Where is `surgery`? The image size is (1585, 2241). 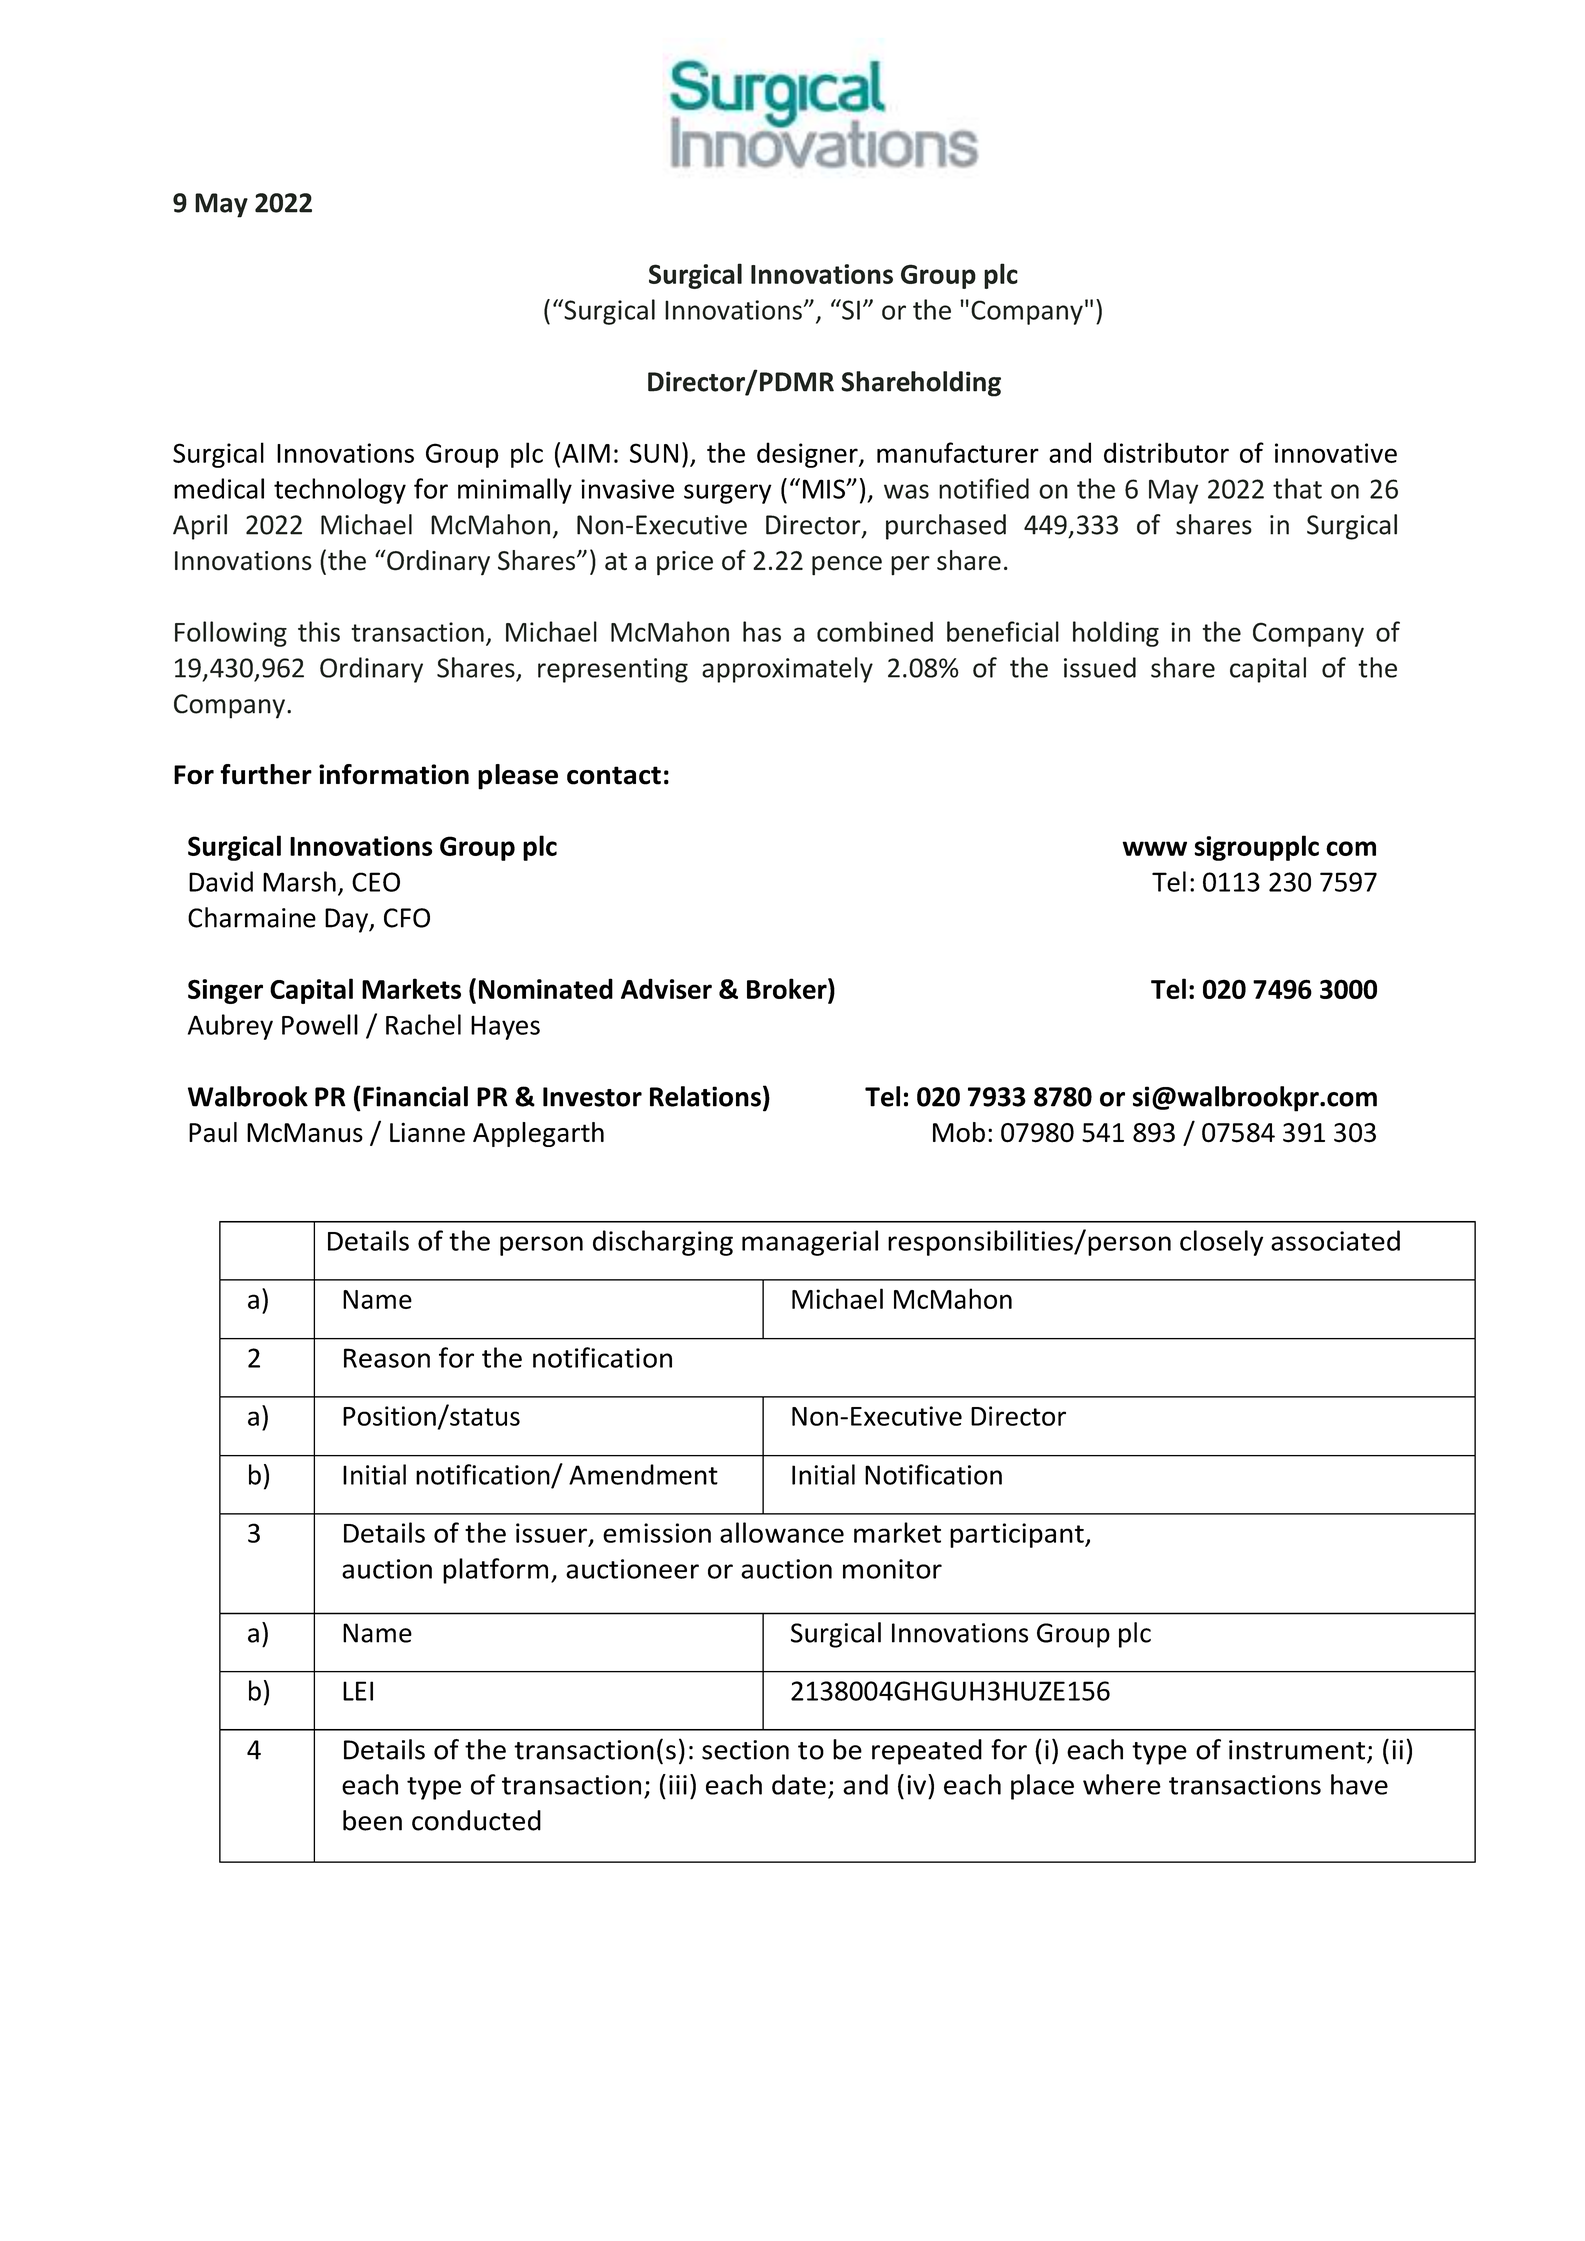 surgery is located at coordinates (728, 494).
